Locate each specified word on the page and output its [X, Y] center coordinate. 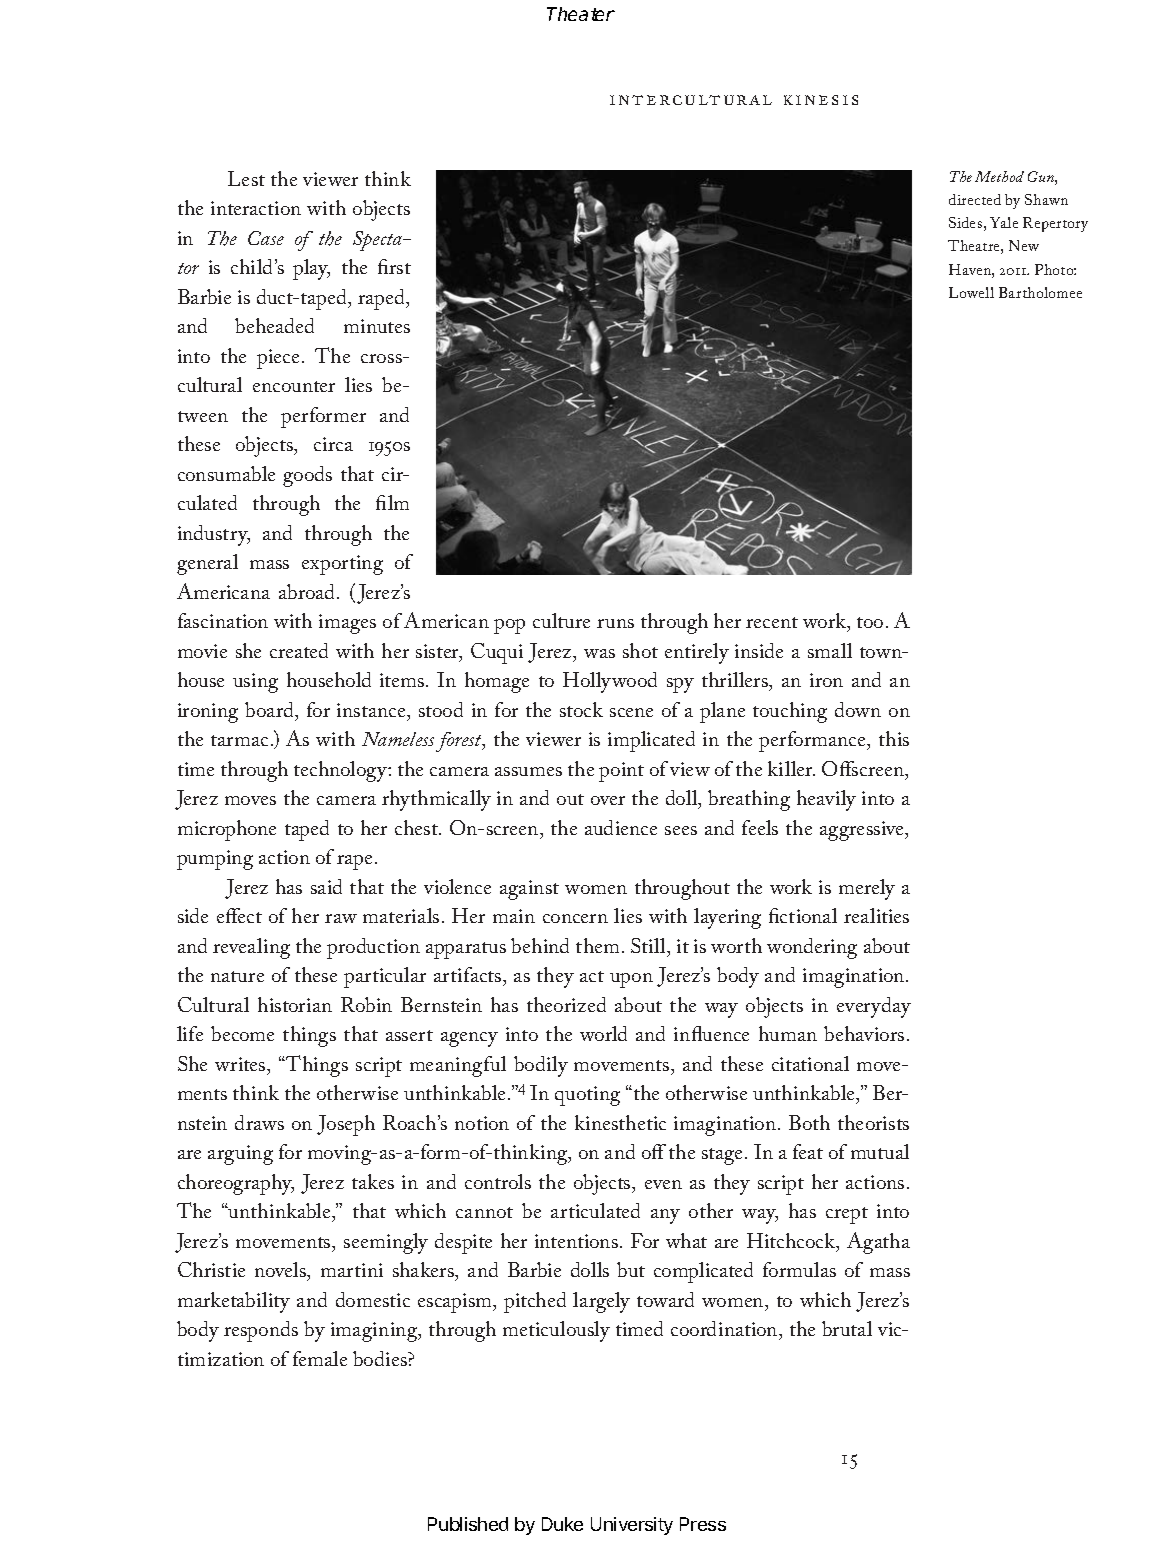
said [326, 886]
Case [266, 238]
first [394, 266]
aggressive [863, 831]
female [320, 1358]
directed [975, 199]
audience [621, 827]
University [632, 1526]
